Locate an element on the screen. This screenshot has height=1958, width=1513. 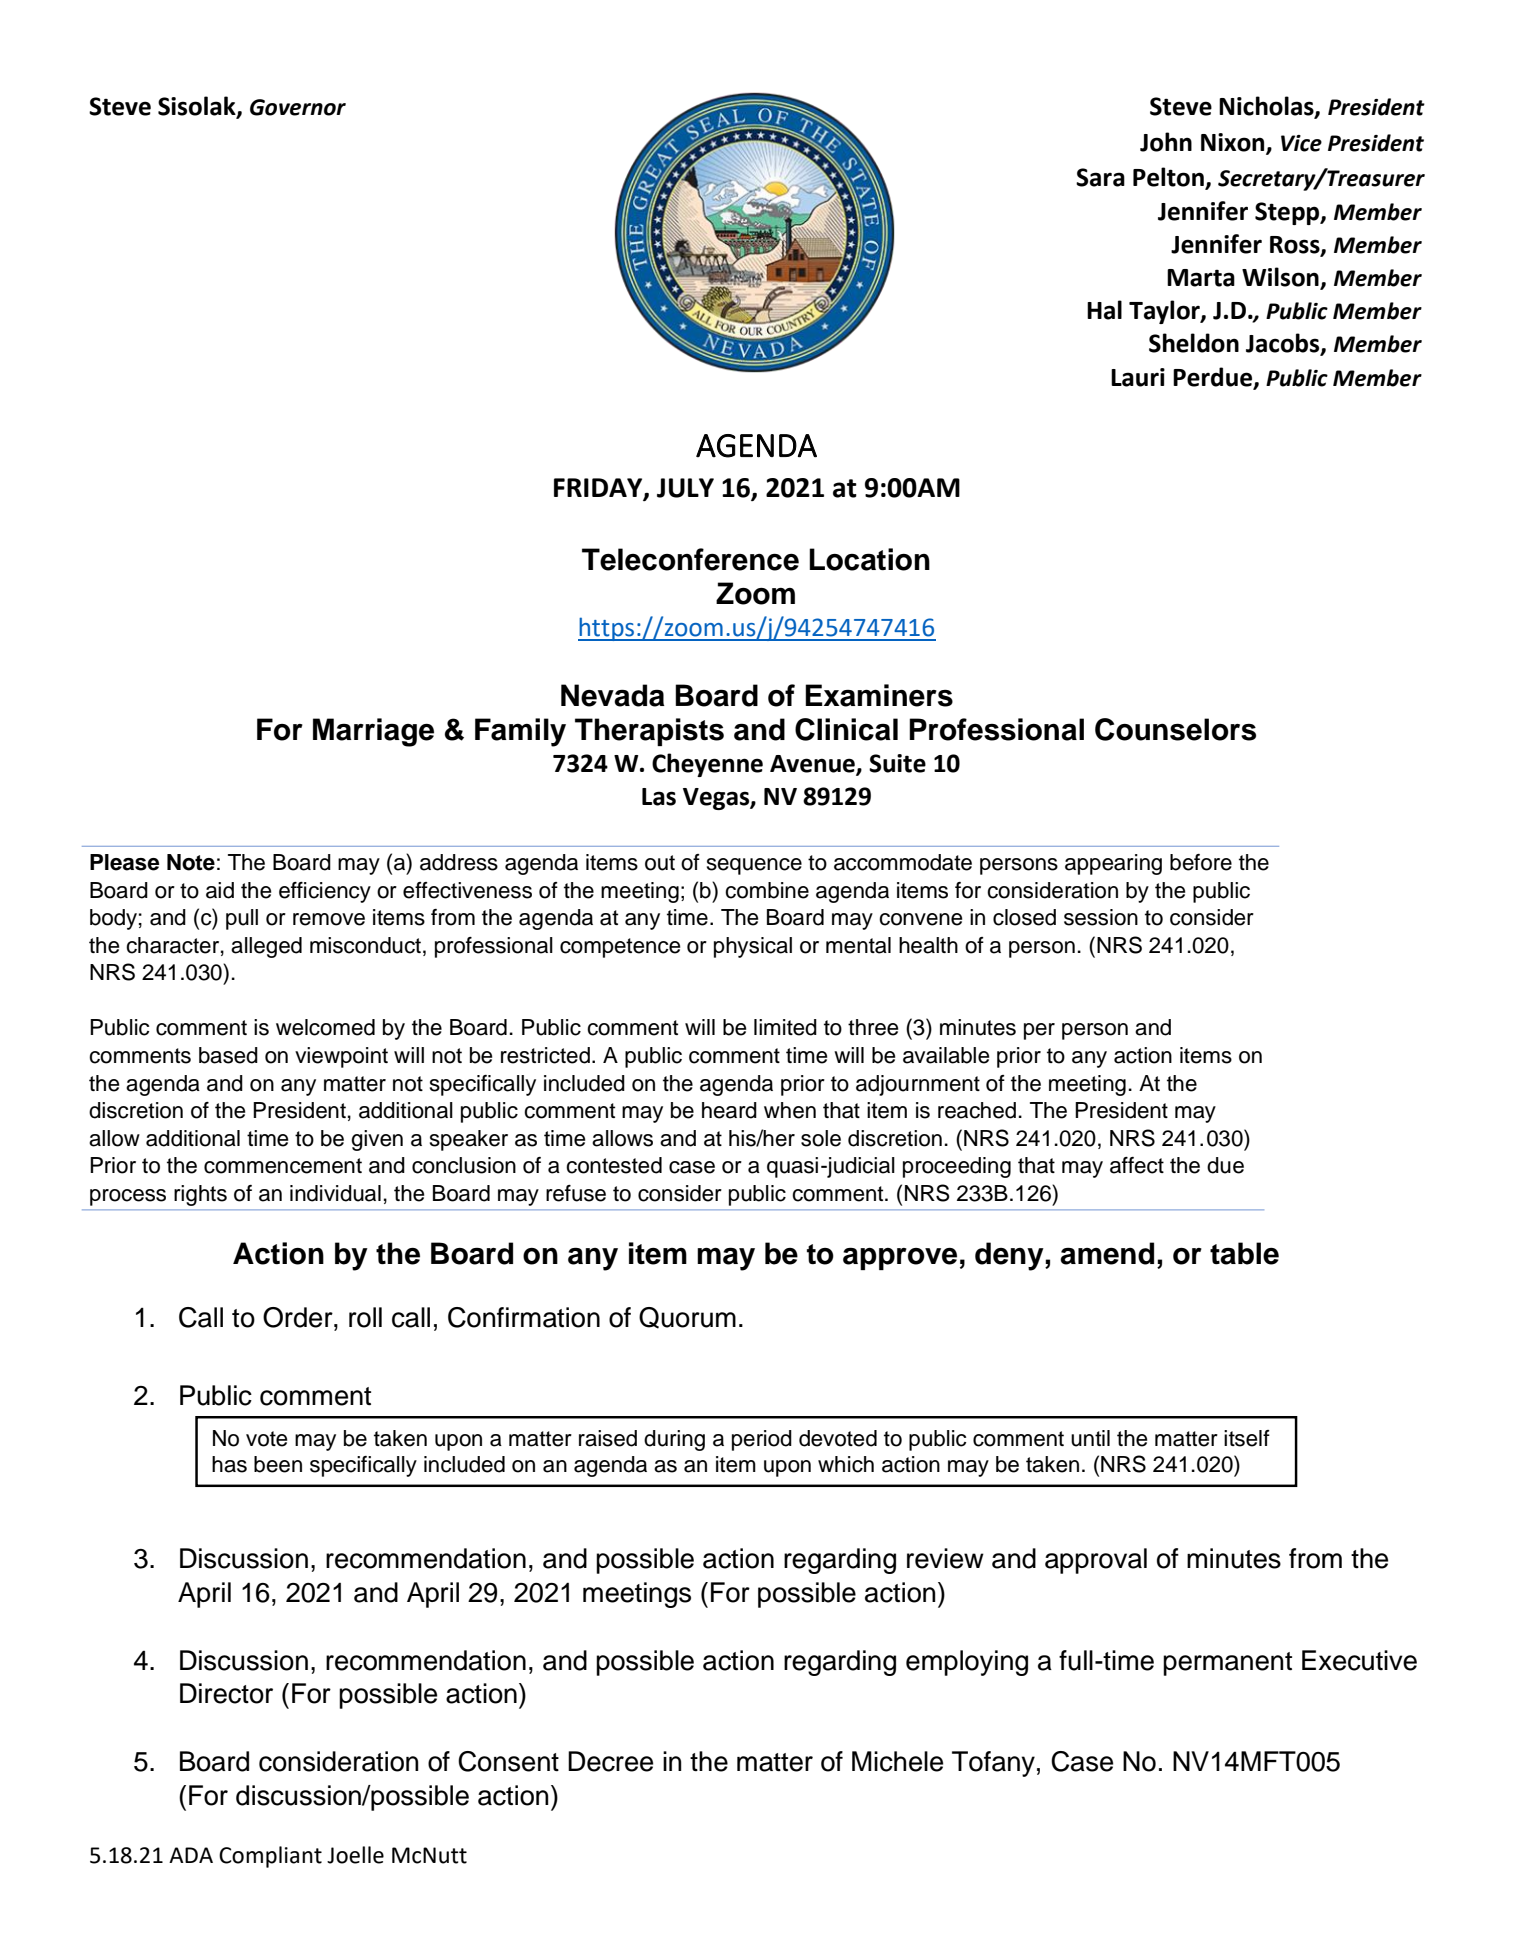
session is located at coordinates (1101, 917).
